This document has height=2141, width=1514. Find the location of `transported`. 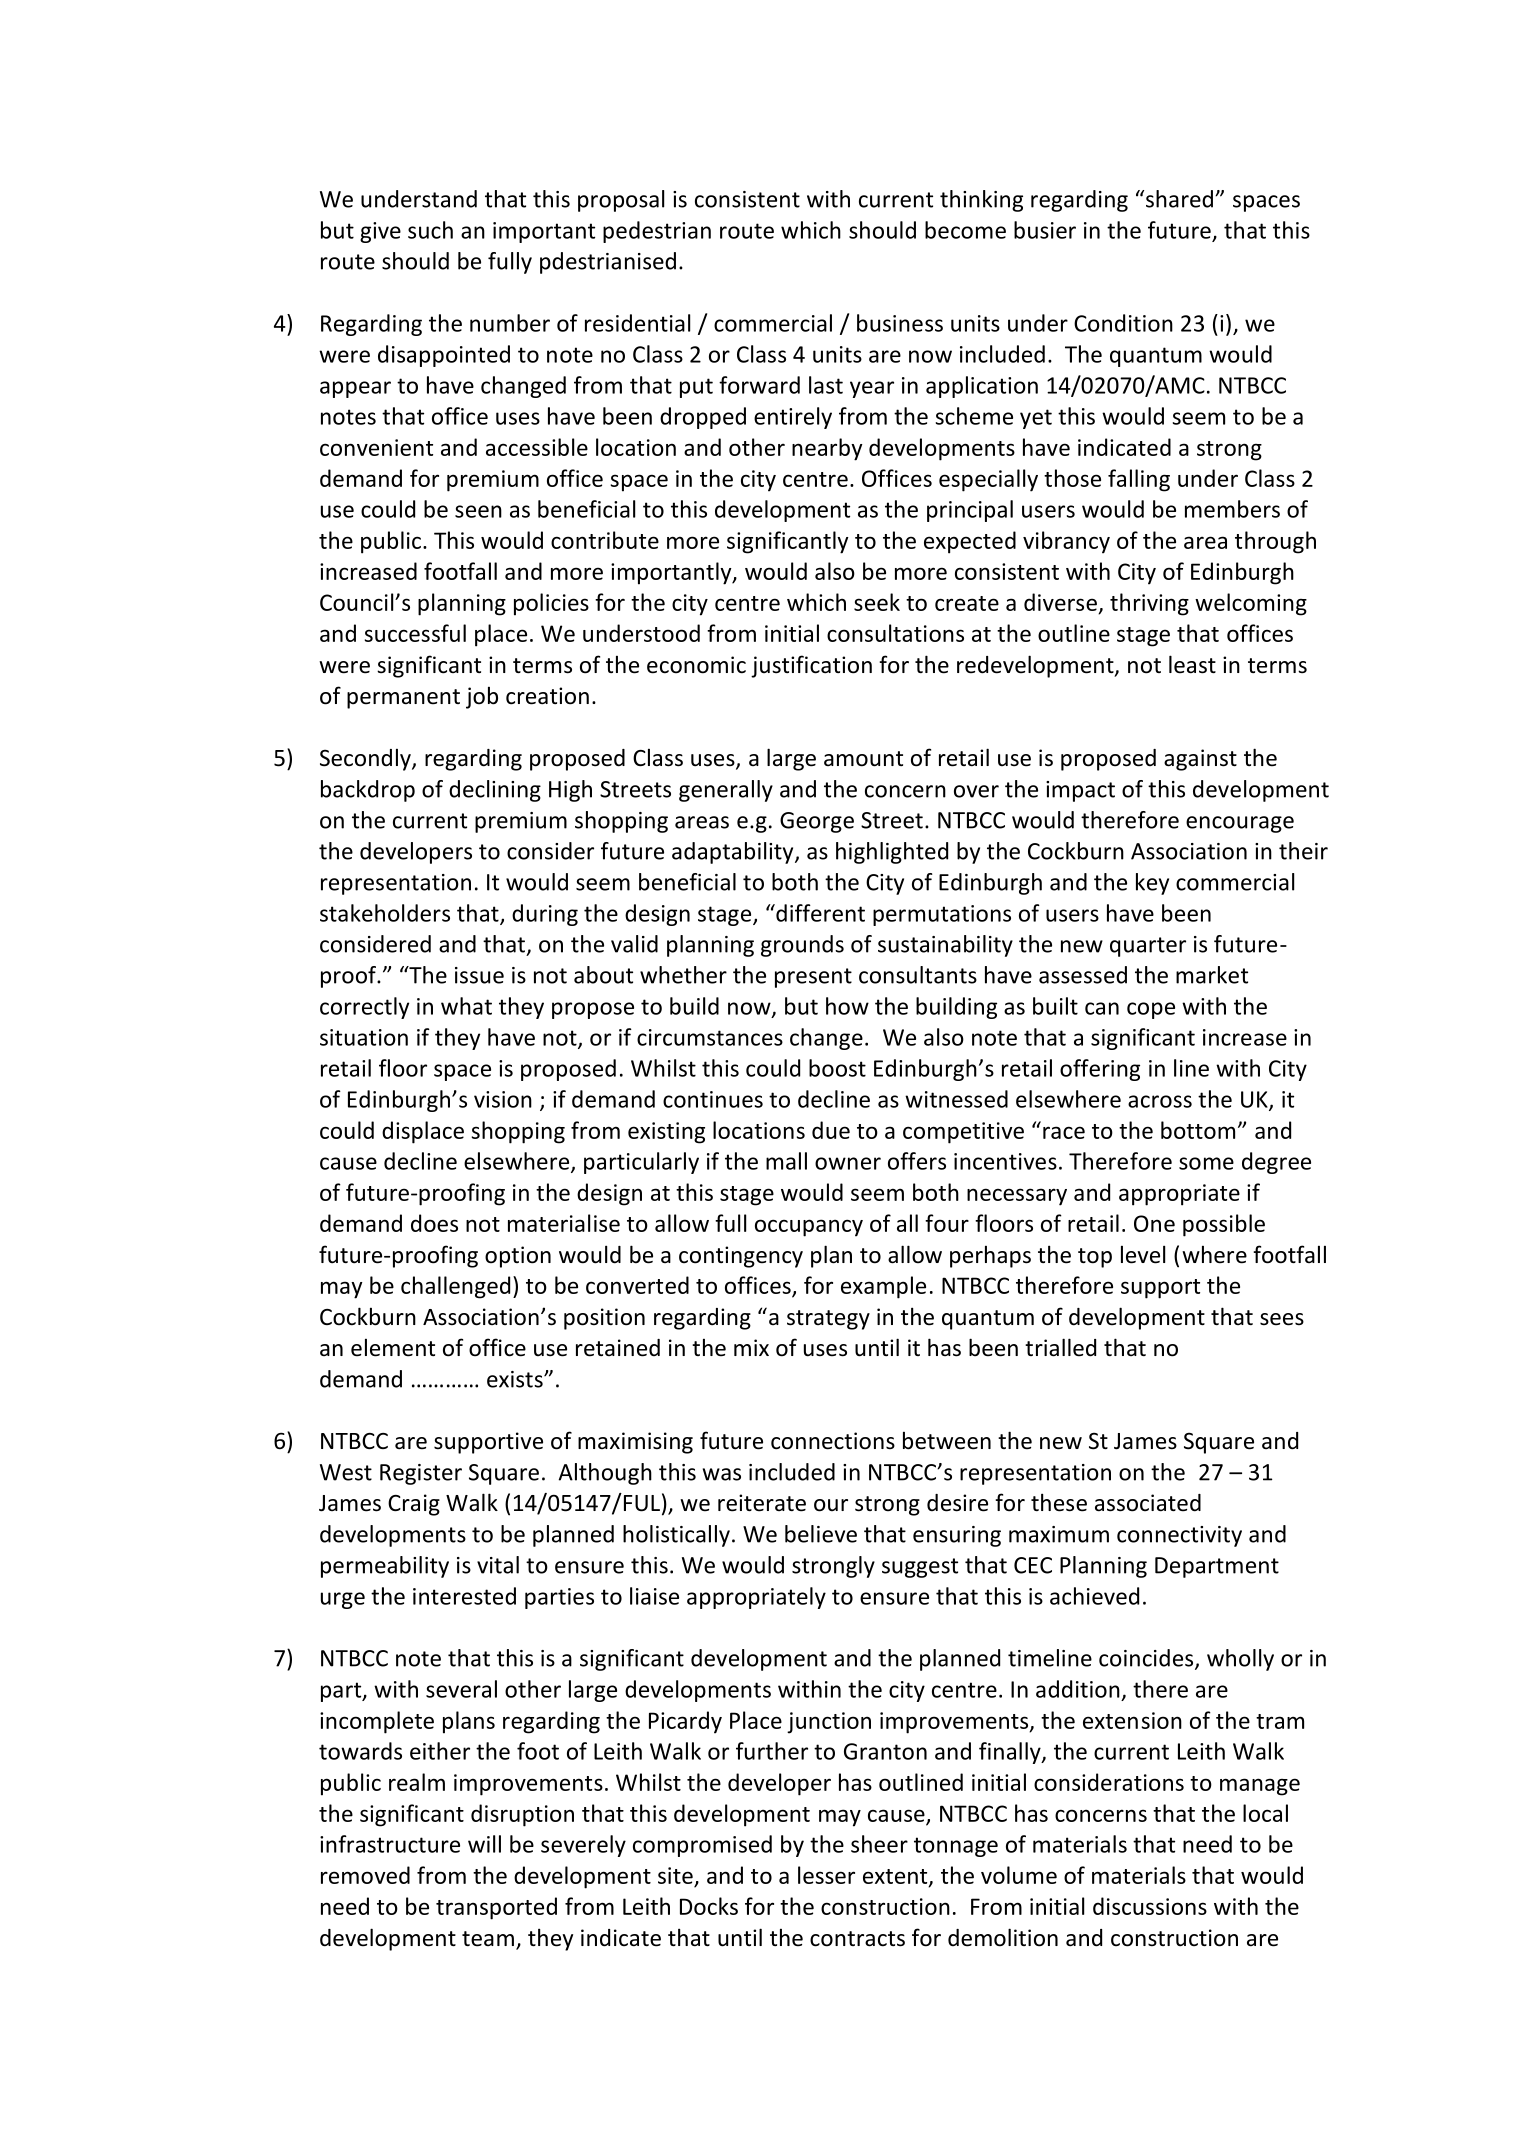

transported is located at coordinates (496, 1908).
